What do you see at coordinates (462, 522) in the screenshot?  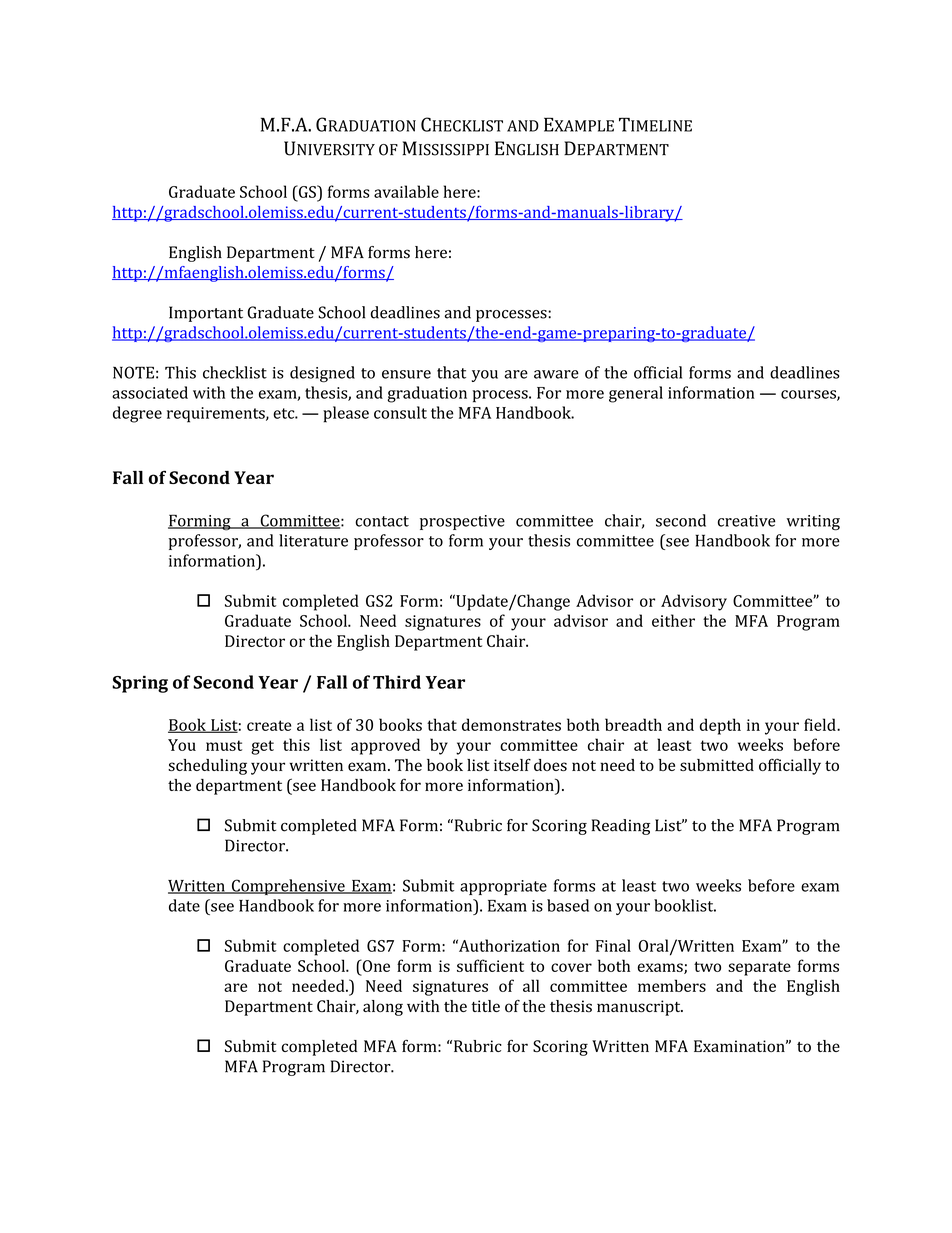 I see `prospective` at bounding box center [462, 522].
